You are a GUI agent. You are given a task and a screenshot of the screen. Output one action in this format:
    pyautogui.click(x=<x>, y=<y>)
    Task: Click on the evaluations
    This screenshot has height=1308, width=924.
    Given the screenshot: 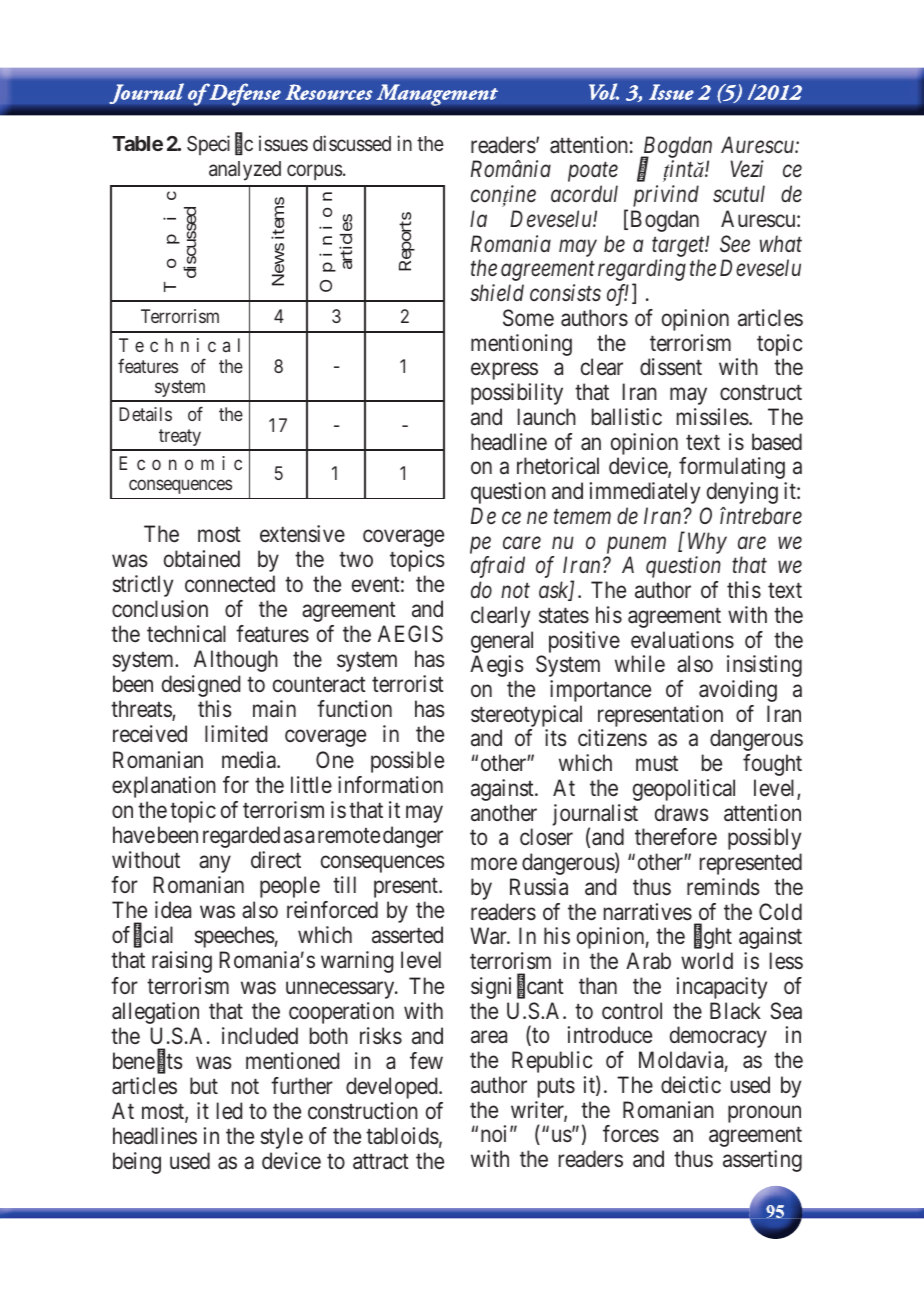 What is the action you would take?
    pyautogui.click(x=682, y=640)
